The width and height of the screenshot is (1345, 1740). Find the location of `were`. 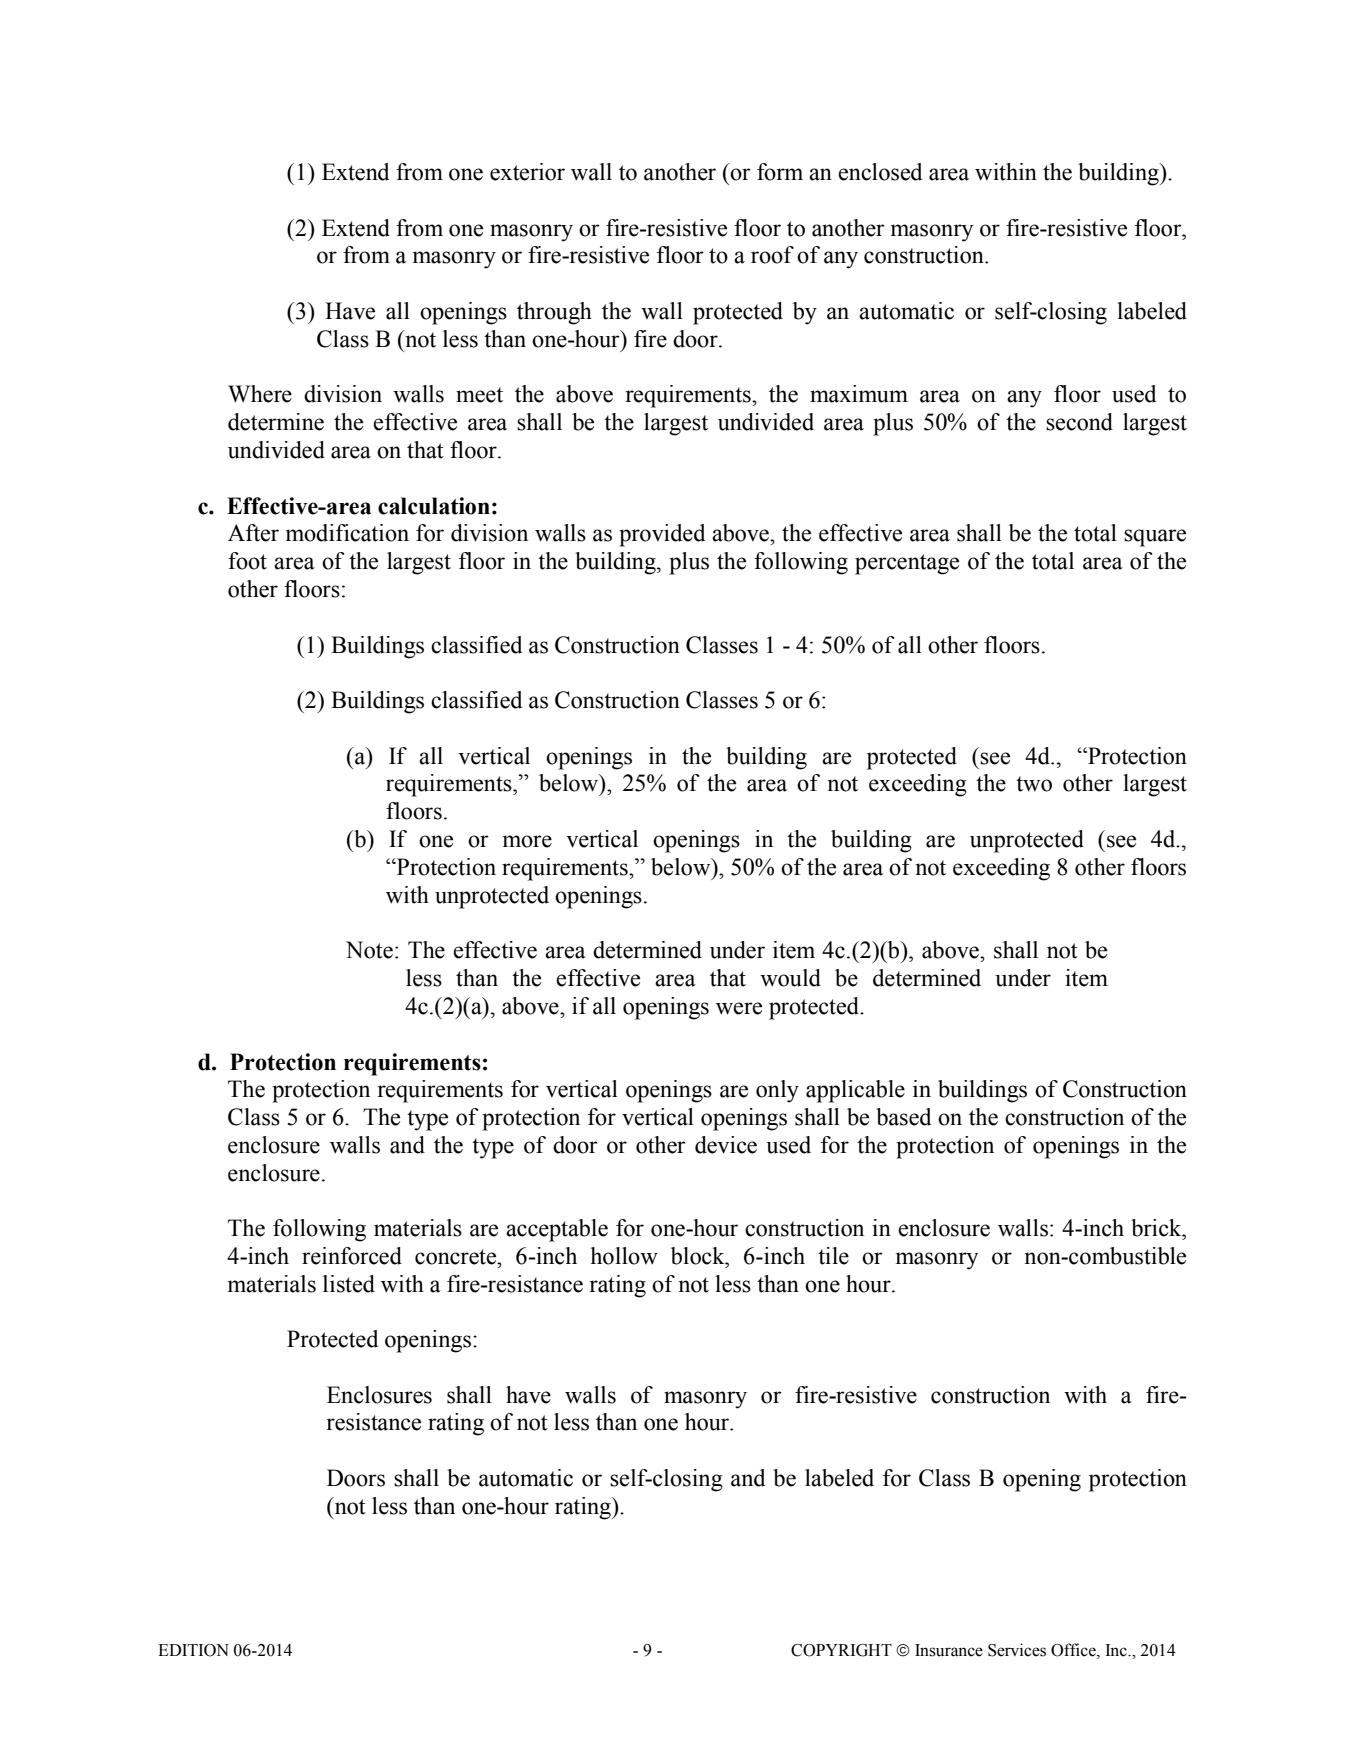

were is located at coordinates (739, 1008).
